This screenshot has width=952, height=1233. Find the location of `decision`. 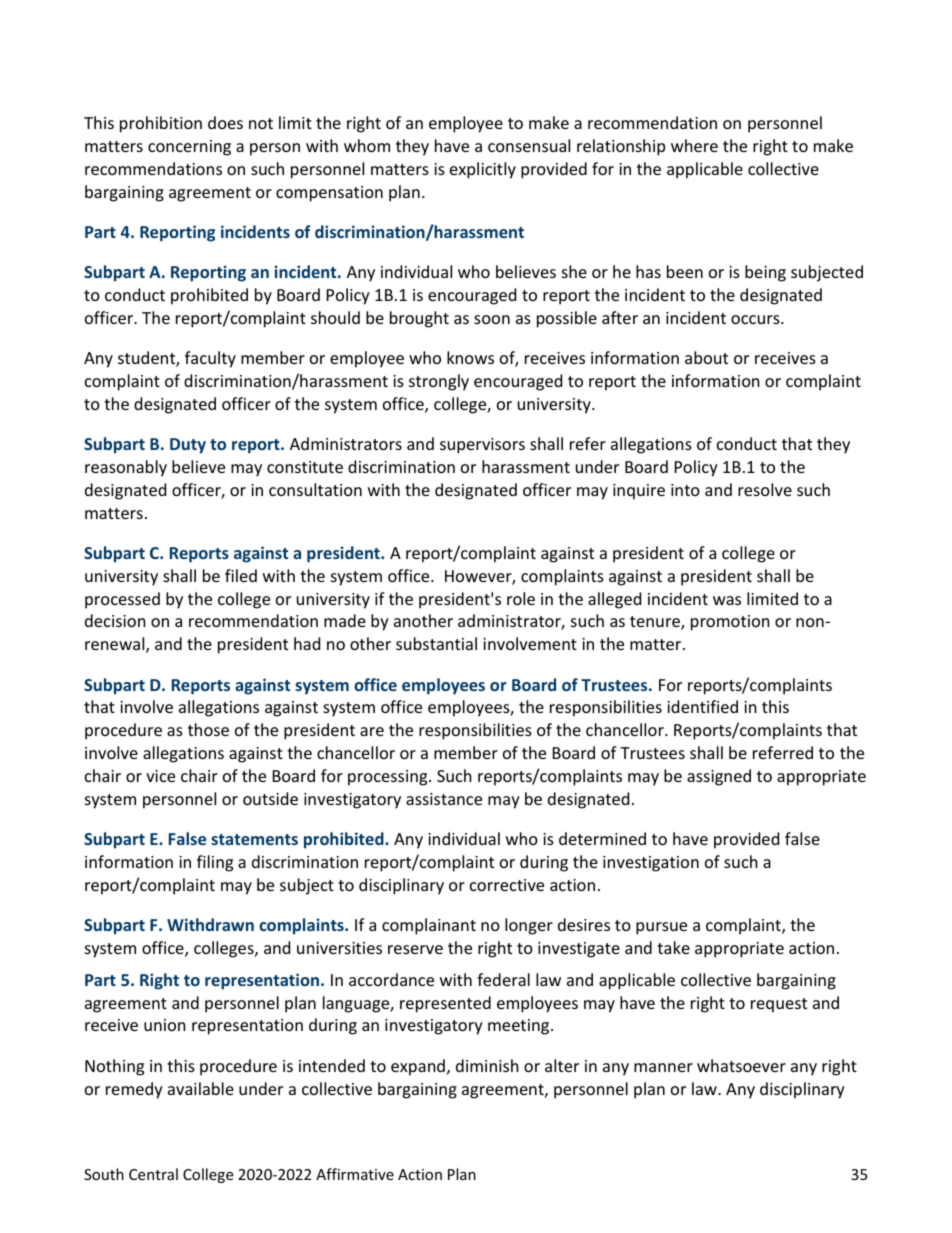

decision is located at coordinates (115, 620).
